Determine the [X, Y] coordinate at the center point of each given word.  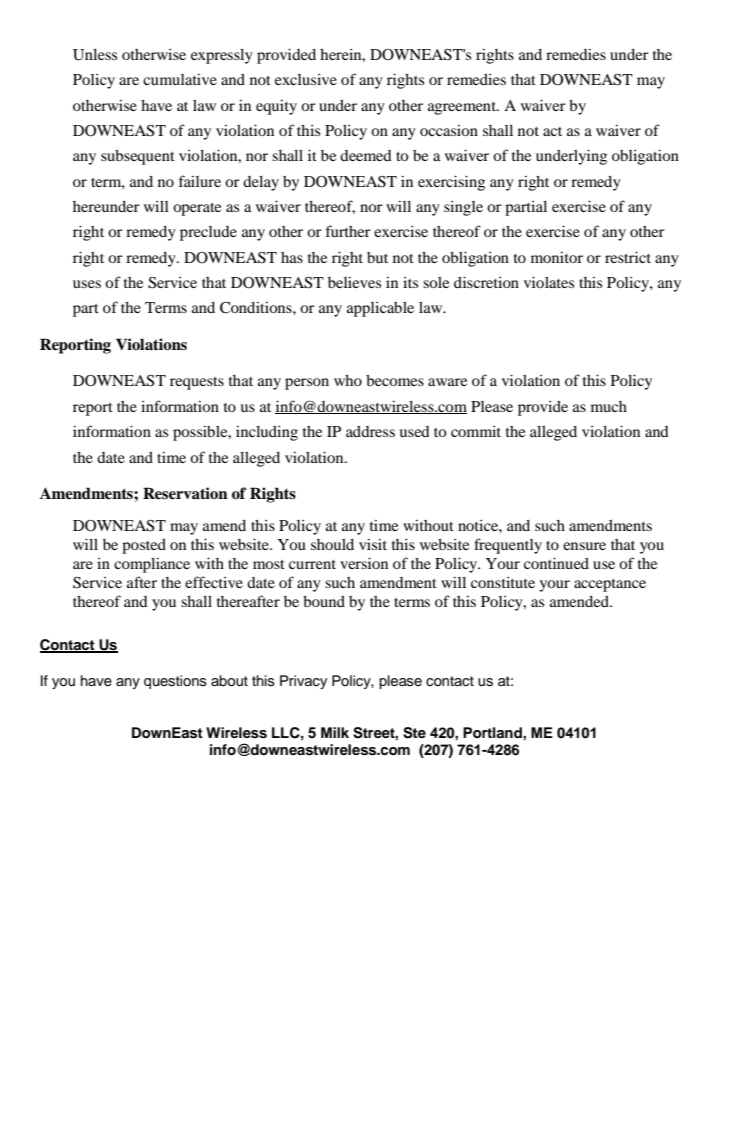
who [348, 380]
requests [197, 383]
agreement [463, 108]
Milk [335, 732]
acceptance [610, 585]
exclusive [306, 79]
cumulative [180, 79]
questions [175, 682]
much [609, 406]
